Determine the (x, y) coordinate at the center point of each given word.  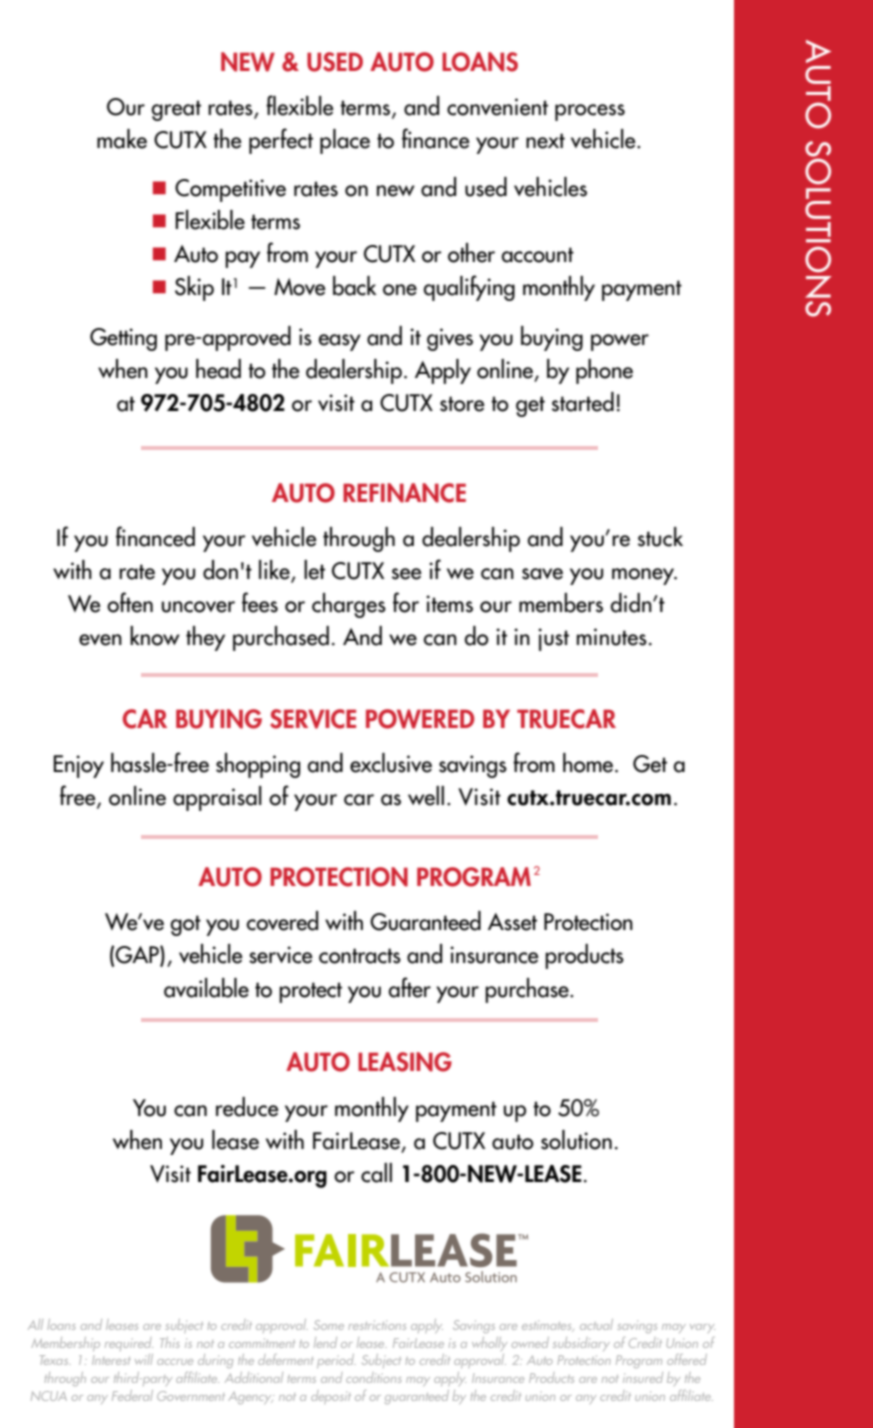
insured (643, 1377)
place (345, 141)
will (144, 1359)
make (122, 139)
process (590, 112)
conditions (373, 1378)
